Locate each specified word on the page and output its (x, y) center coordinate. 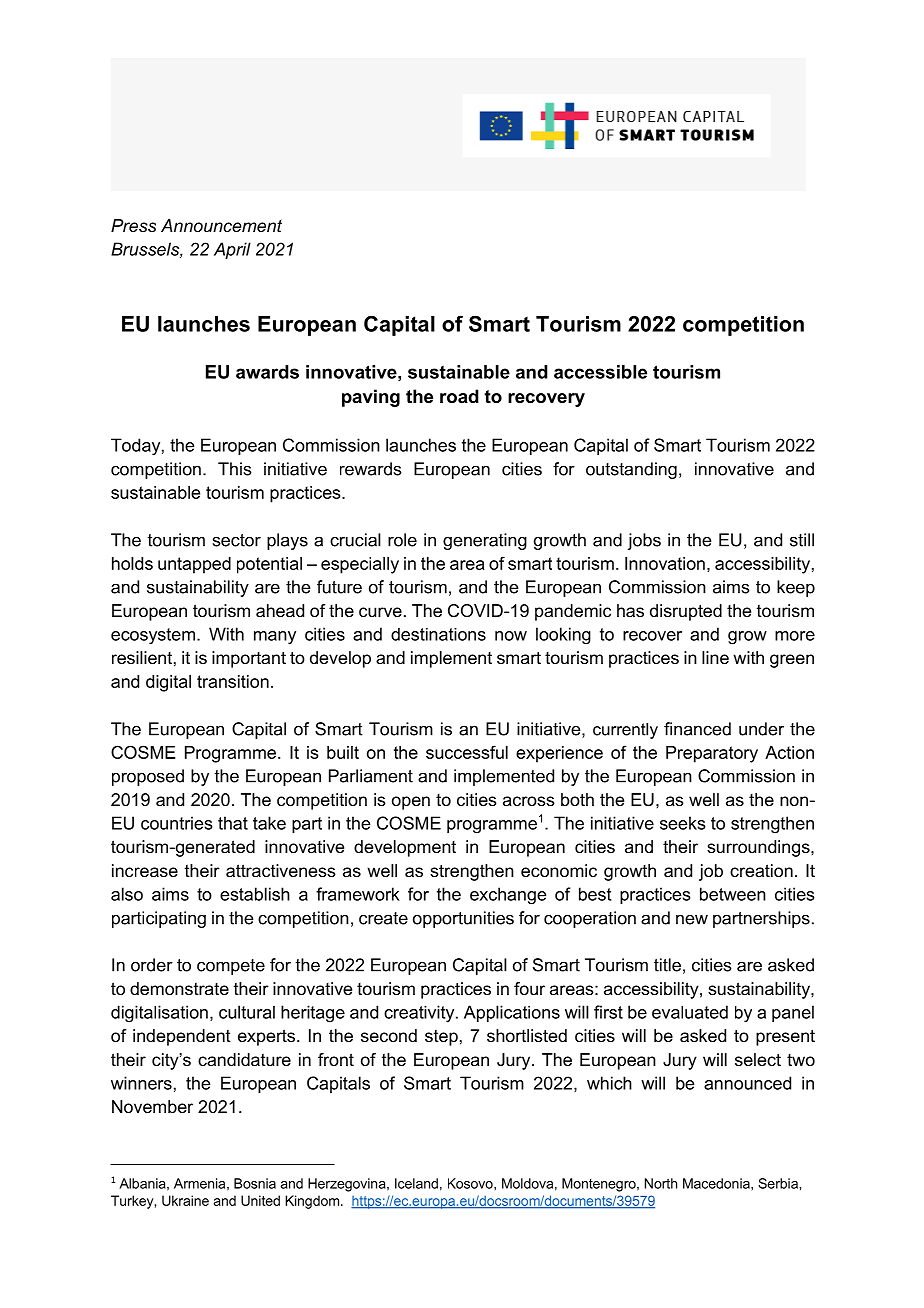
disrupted (686, 612)
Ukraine (185, 1200)
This (235, 469)
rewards (371, 469)
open (411, 803)
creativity (420, 1014)
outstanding (631, 470)
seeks (683, 823)
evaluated (690, 1012)
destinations (438, 634)
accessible (600, 372)
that (233, 823)
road (459, 396)
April (232, 250)
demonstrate (179, 988)
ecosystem (153, 636)
